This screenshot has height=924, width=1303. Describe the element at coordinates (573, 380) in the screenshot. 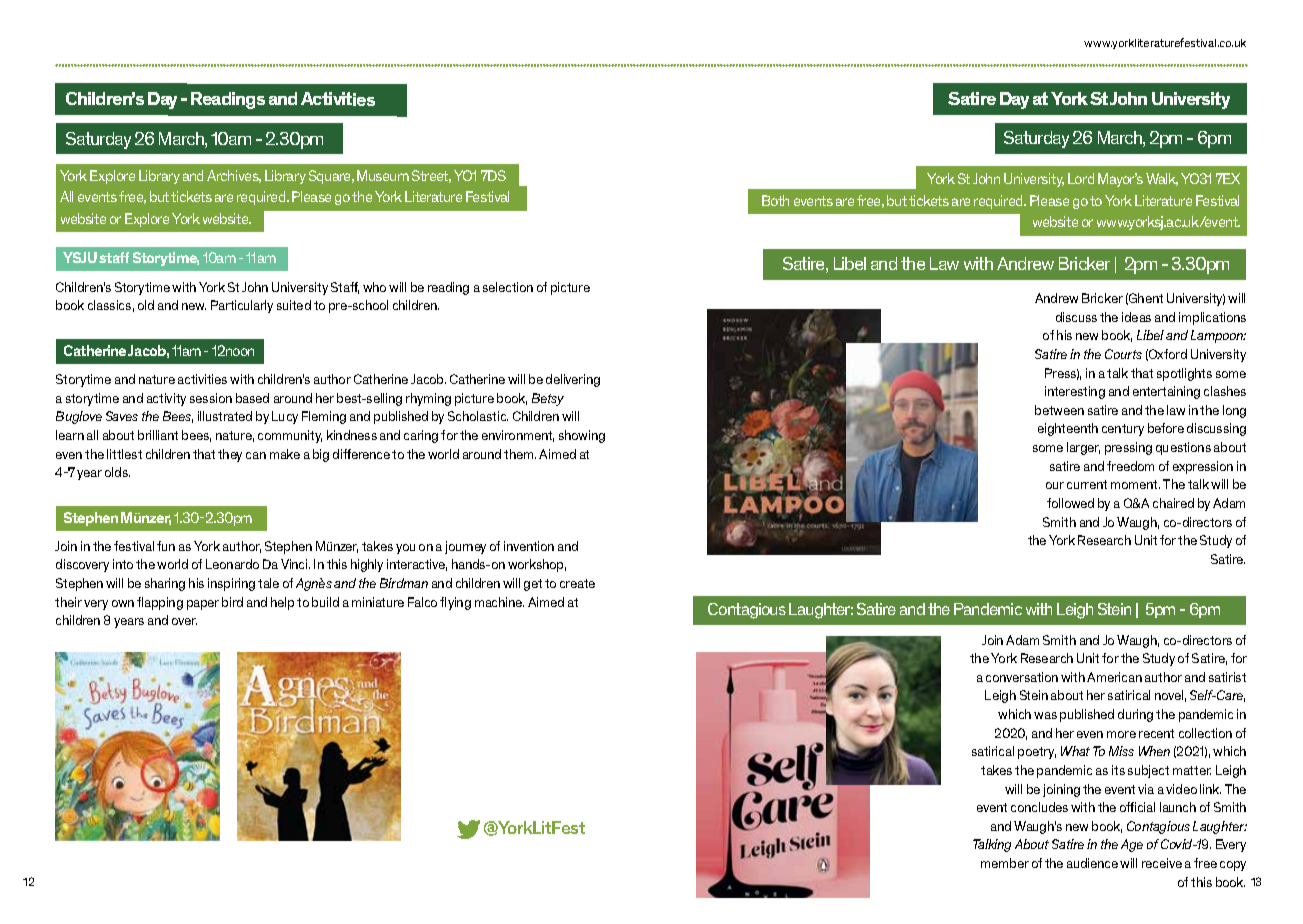

I see `delivering` at that location.
